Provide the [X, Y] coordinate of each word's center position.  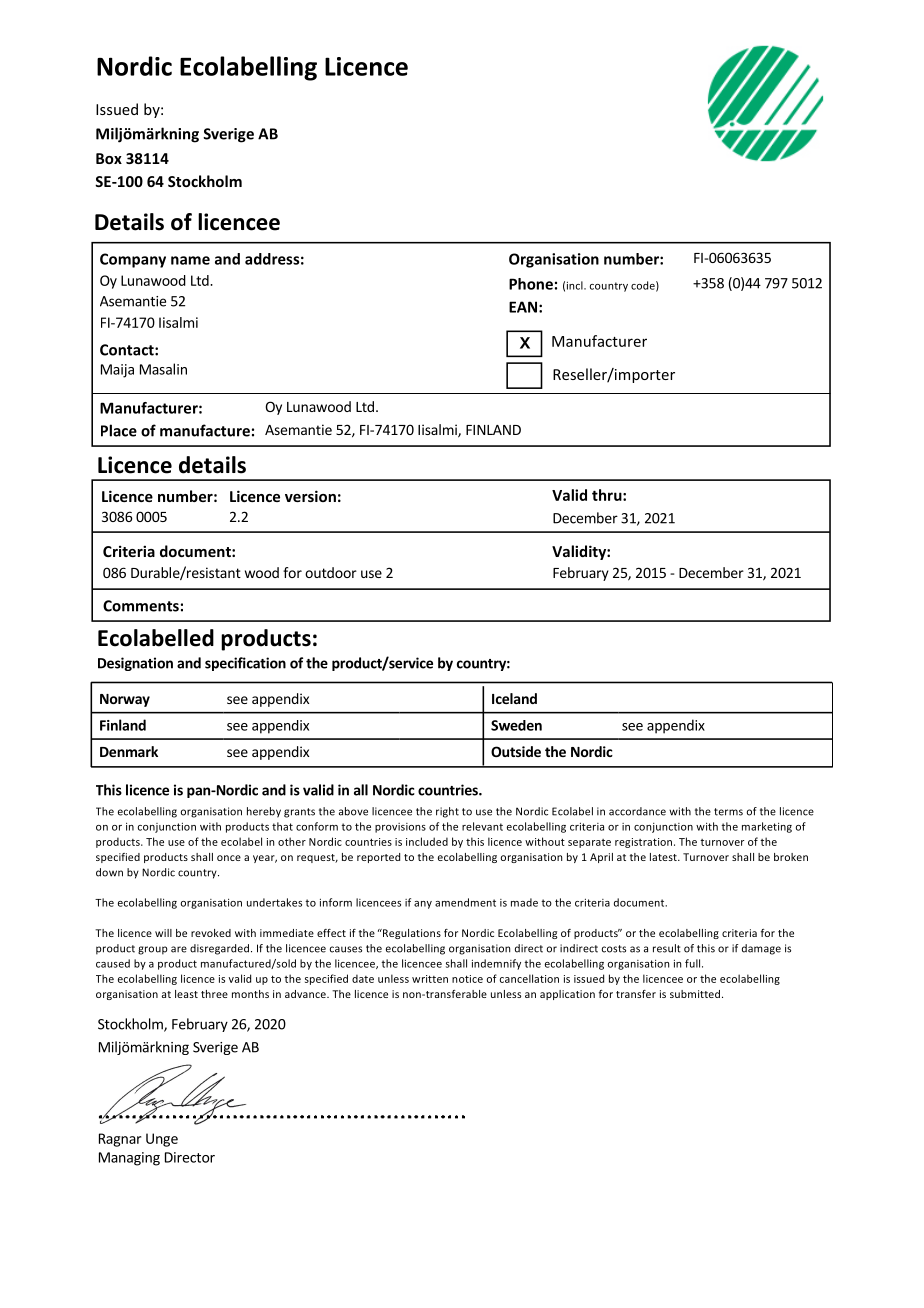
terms [728, 812]
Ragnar [120, 1140]
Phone [531, 284]
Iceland [514, 698]
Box [109, 158]
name [190, 260]
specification [245, 664]
